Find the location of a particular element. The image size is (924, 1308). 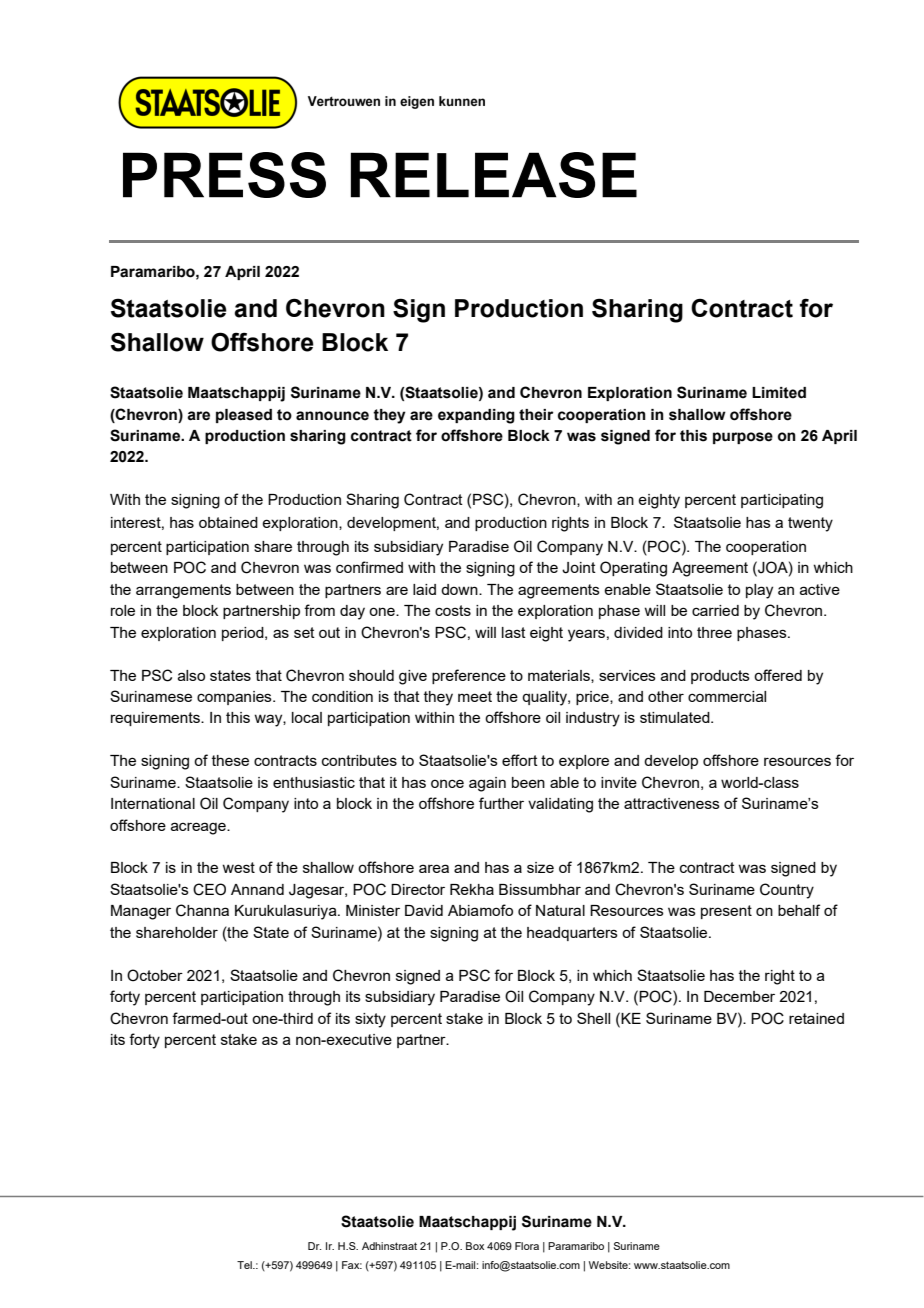

Tel is located at coordinates (245, 1265).
